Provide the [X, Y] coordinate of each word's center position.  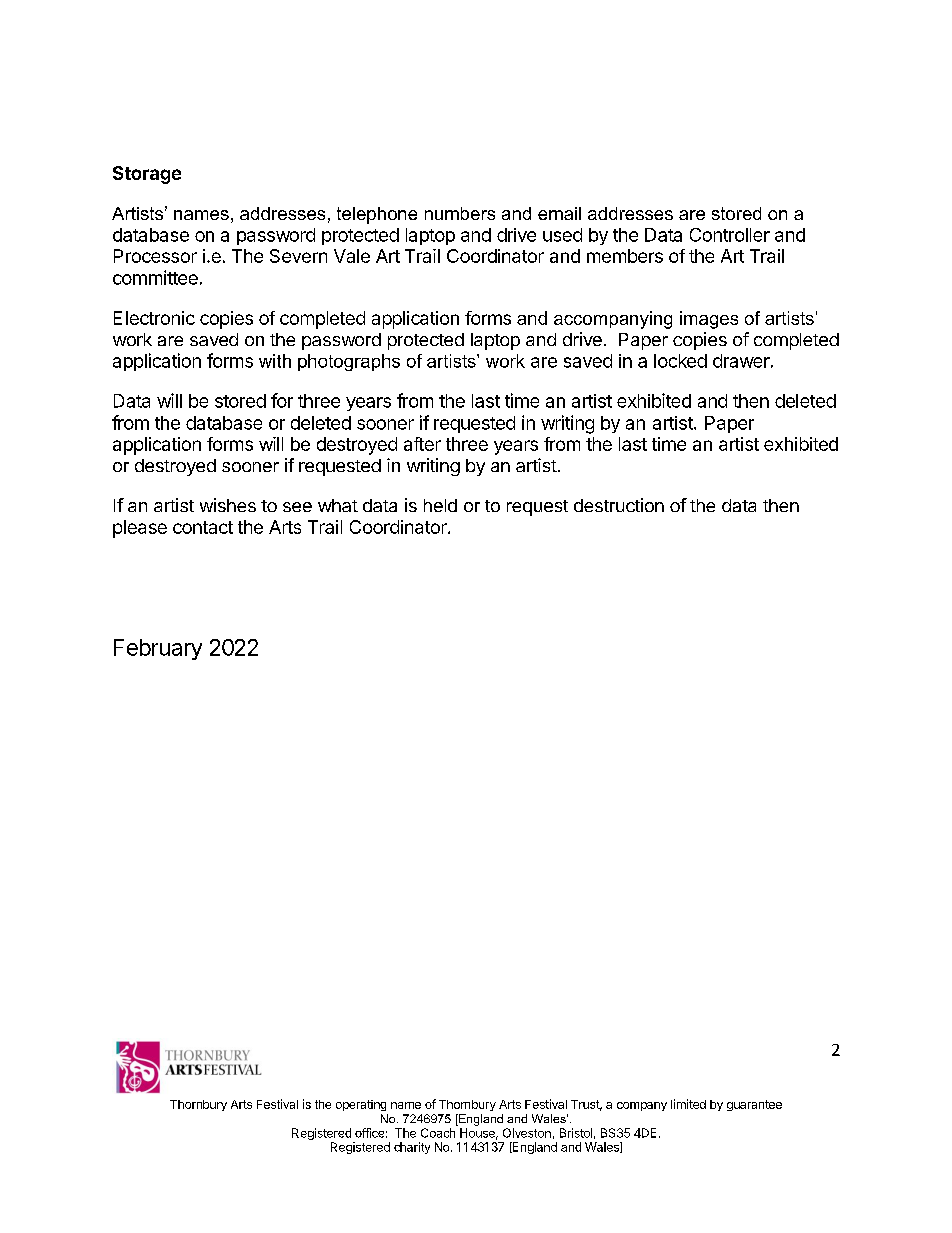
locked [680, 361]
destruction [619, 505]
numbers [460, 213]
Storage [147, 175]
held [440, 505]
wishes [228, 505]
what [338, 505]
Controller [730, 235]
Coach [438, 1133]
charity [412, 1148]
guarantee [754, 1105]
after [422, 444]
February [158, 649]
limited [688, 1104]
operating [361, 1105]
